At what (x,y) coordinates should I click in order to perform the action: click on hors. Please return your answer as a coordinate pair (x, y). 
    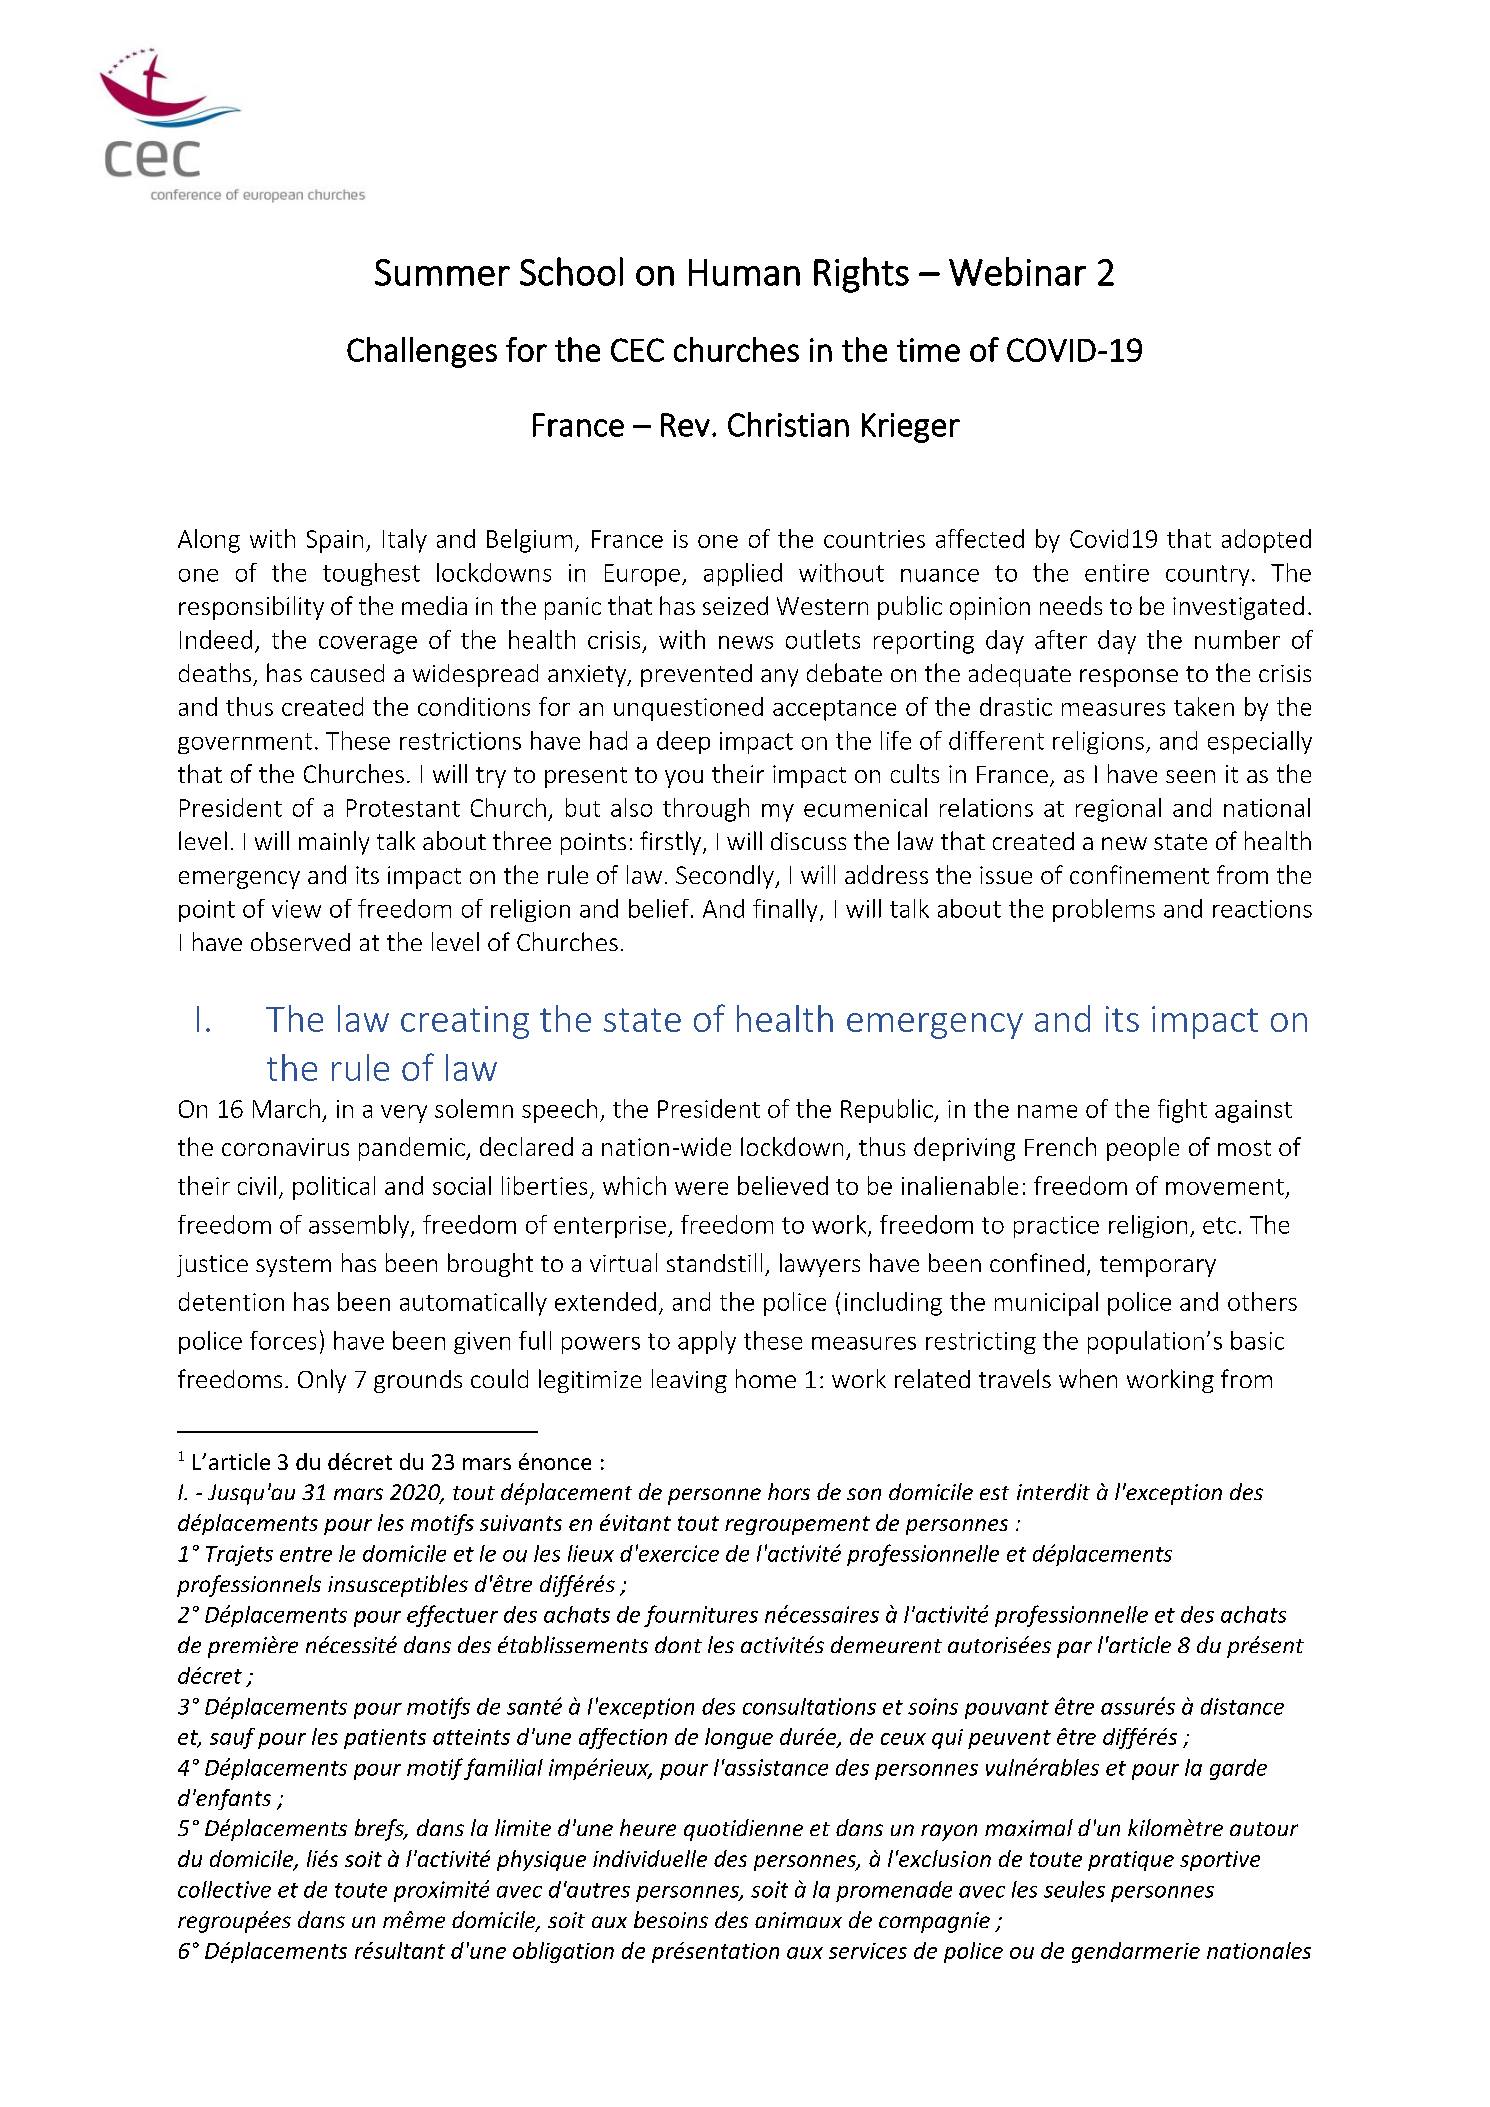
    Looking at the image, I should click on (789, 1491).
